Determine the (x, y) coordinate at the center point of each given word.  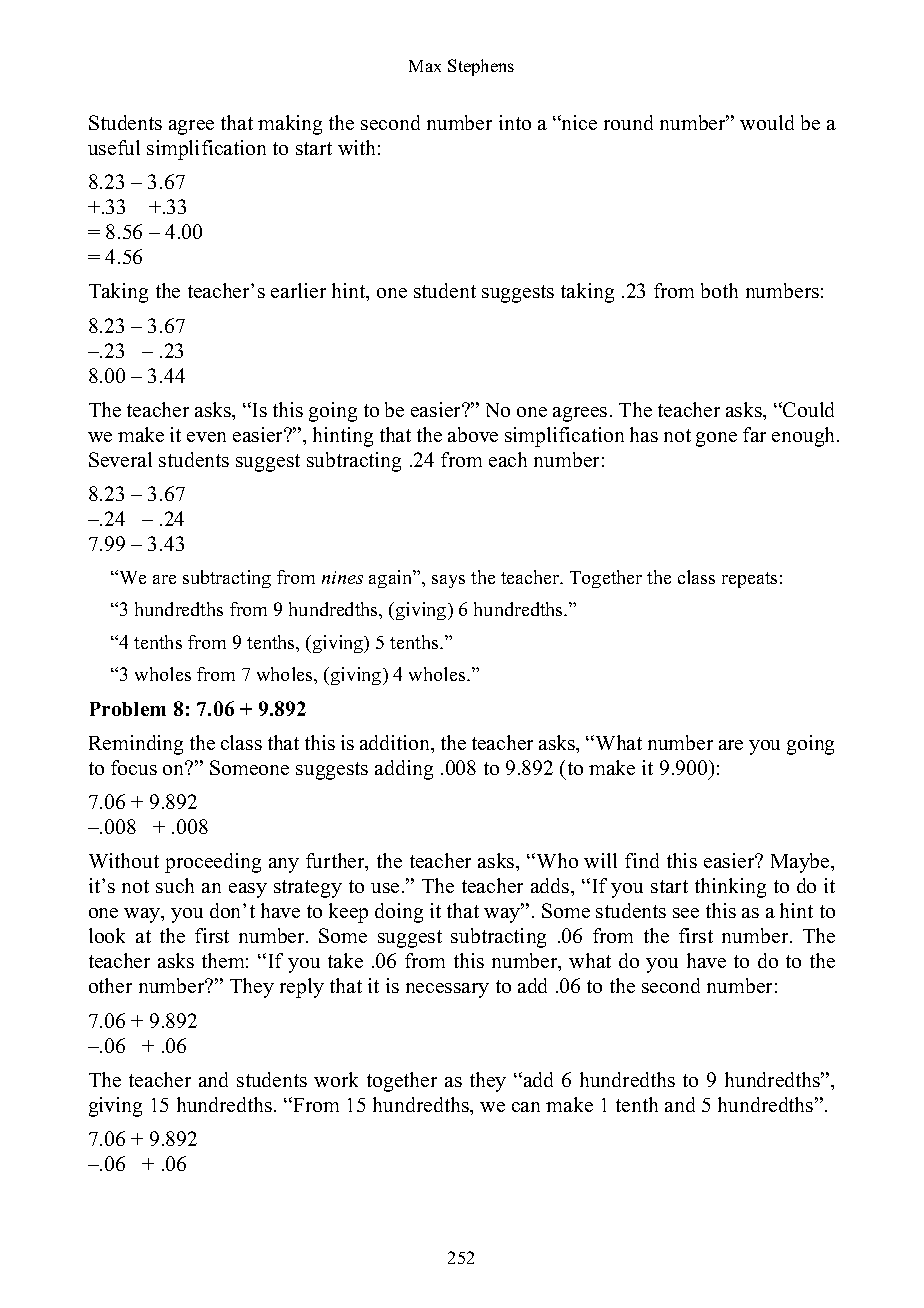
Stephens (481, 67)
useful (114, 147)
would (767, 122)
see (686, 913)
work (336, 1079)
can (526, 1107)
